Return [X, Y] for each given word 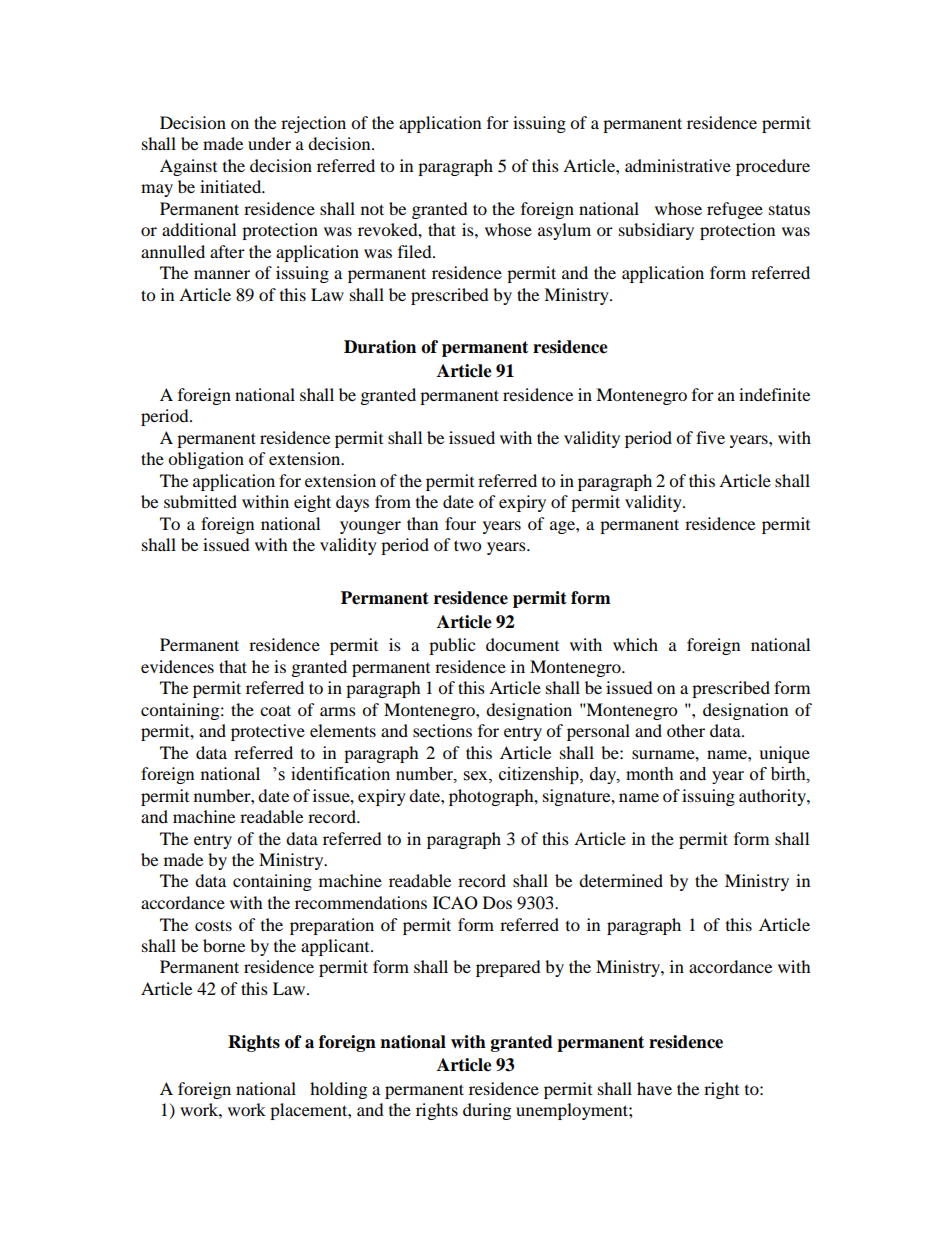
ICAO [455, 903]
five [710, 437]
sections [442, 730]
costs [213, 925]
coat [275, 710]
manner [222, 274]
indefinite [774, 394]
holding [338, 1090]
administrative [678, 165]
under [269, 143]
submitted [200, 501]
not [372, 209]
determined [621, 880]
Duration [380, 347]
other [686, 730]
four [460, 523]
